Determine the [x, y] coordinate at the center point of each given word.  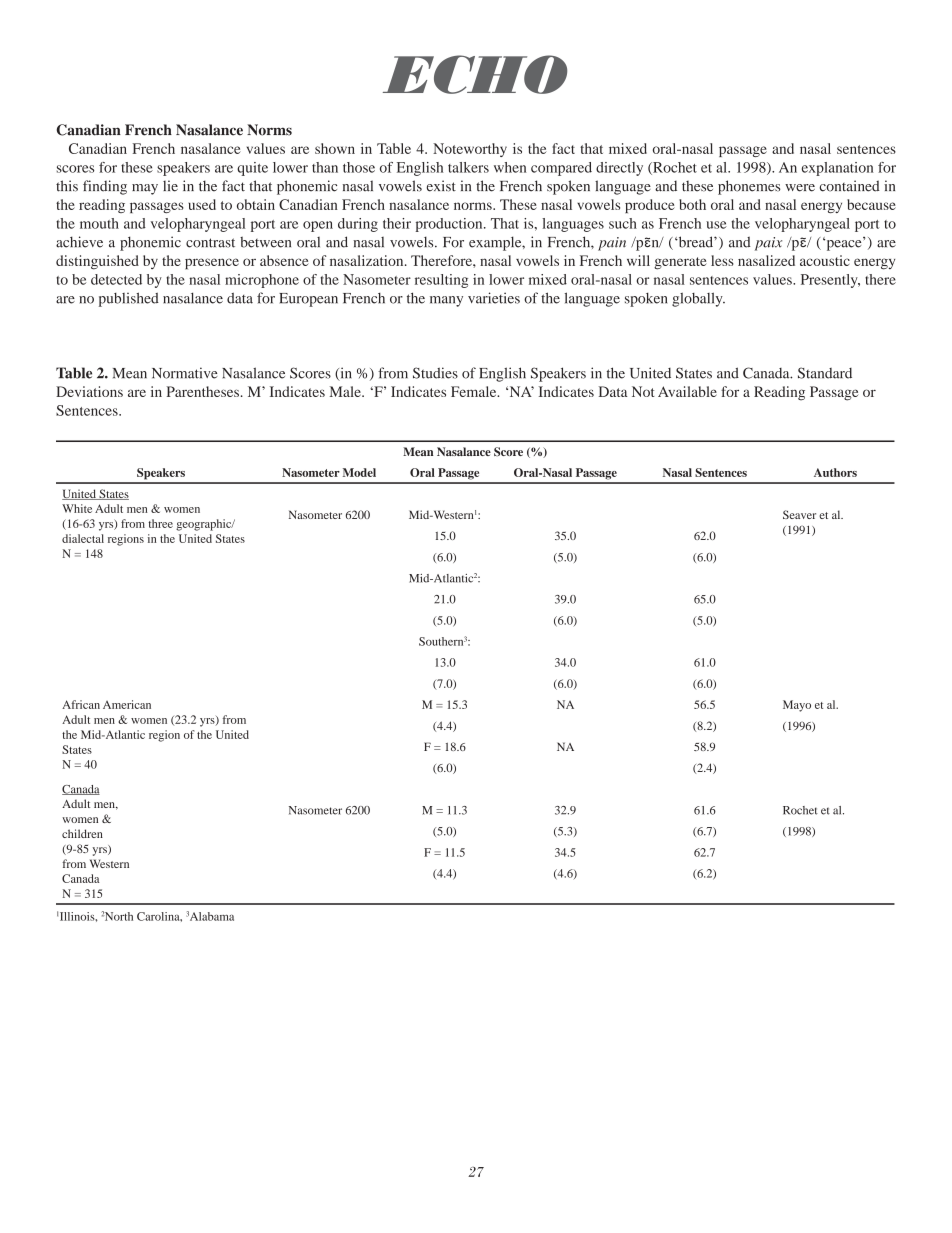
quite [252, 169]
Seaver [799, 514]
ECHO [475, 74]
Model [359, 472]
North [119, 916]
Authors [835, 472]
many [446, 301]
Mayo [797, 706]
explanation [837, 169]
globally [698, 299]
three [160, 523]
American [127, 704]
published [129, 299]
